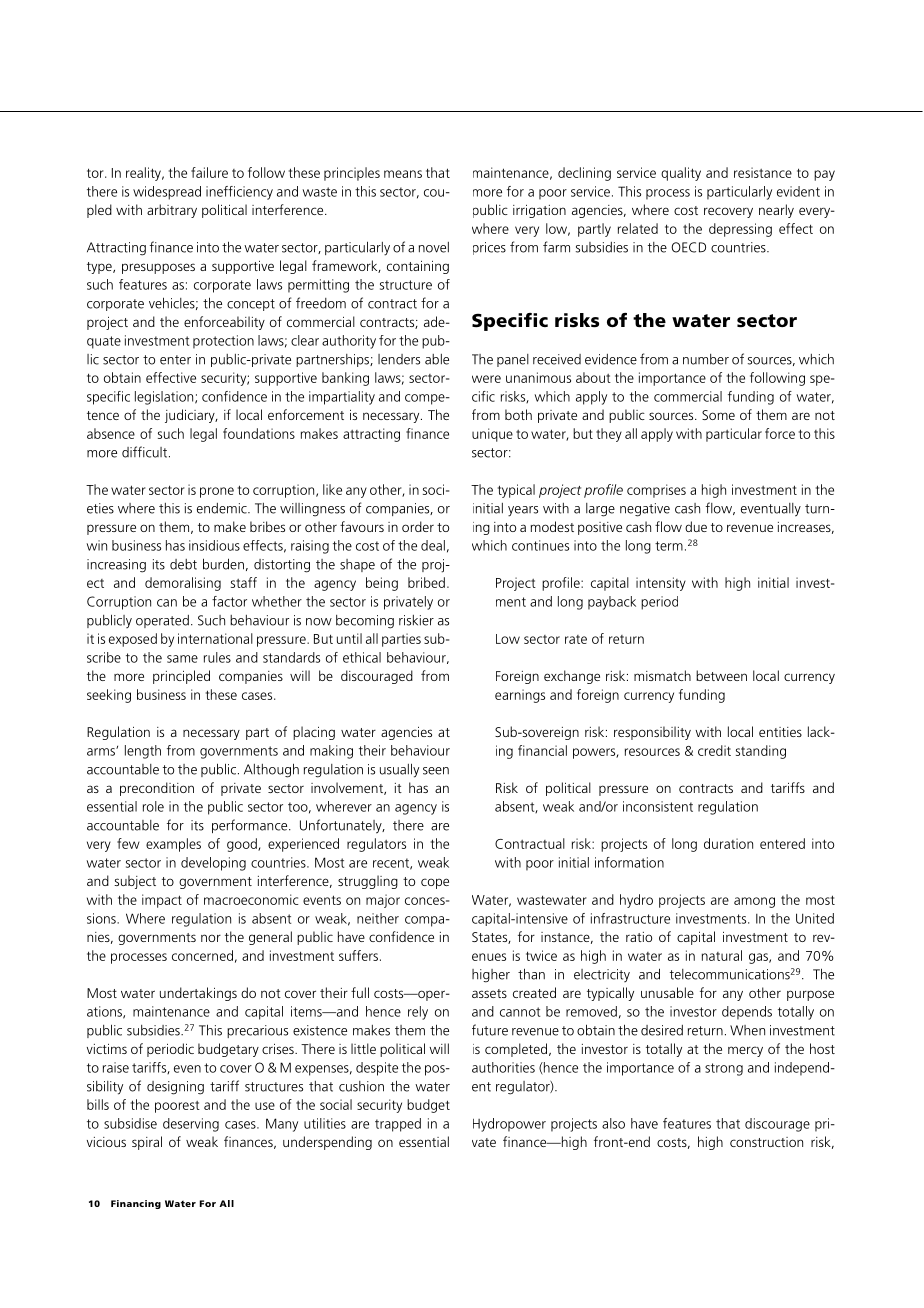  Describe the element at coordinates (147, 1143) in the screenshot. I see `spiral` at that location.
